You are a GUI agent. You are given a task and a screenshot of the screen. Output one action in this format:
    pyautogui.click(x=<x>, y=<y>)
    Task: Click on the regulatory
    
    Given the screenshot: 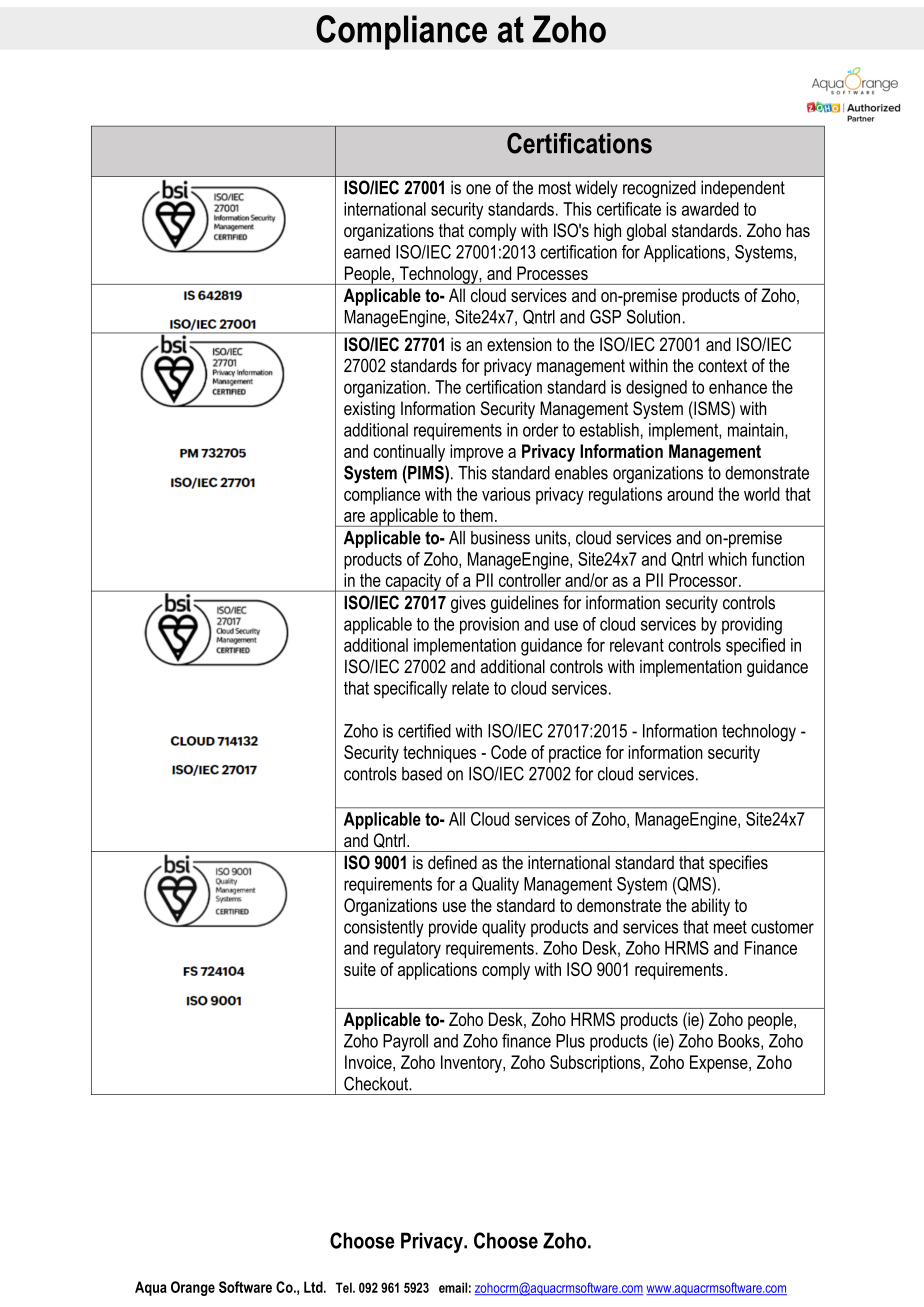 What is the action you would take?
    pyautogui.click(x=407, y=950)
